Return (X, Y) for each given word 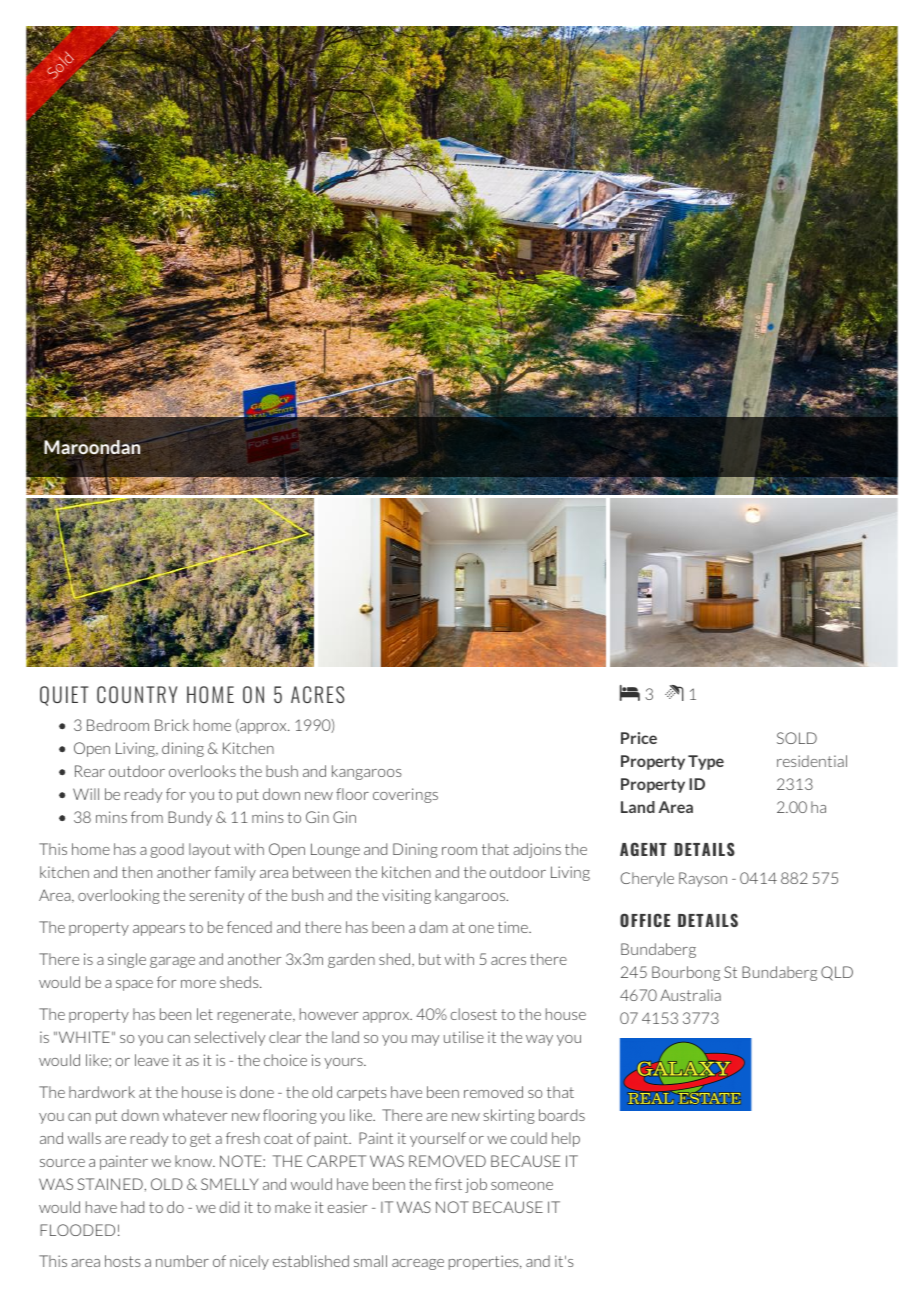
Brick (172, 725)
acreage (418, 1264)
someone (522, 1186)
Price (639, 738)
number (182, 1261)
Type (706, 762)
